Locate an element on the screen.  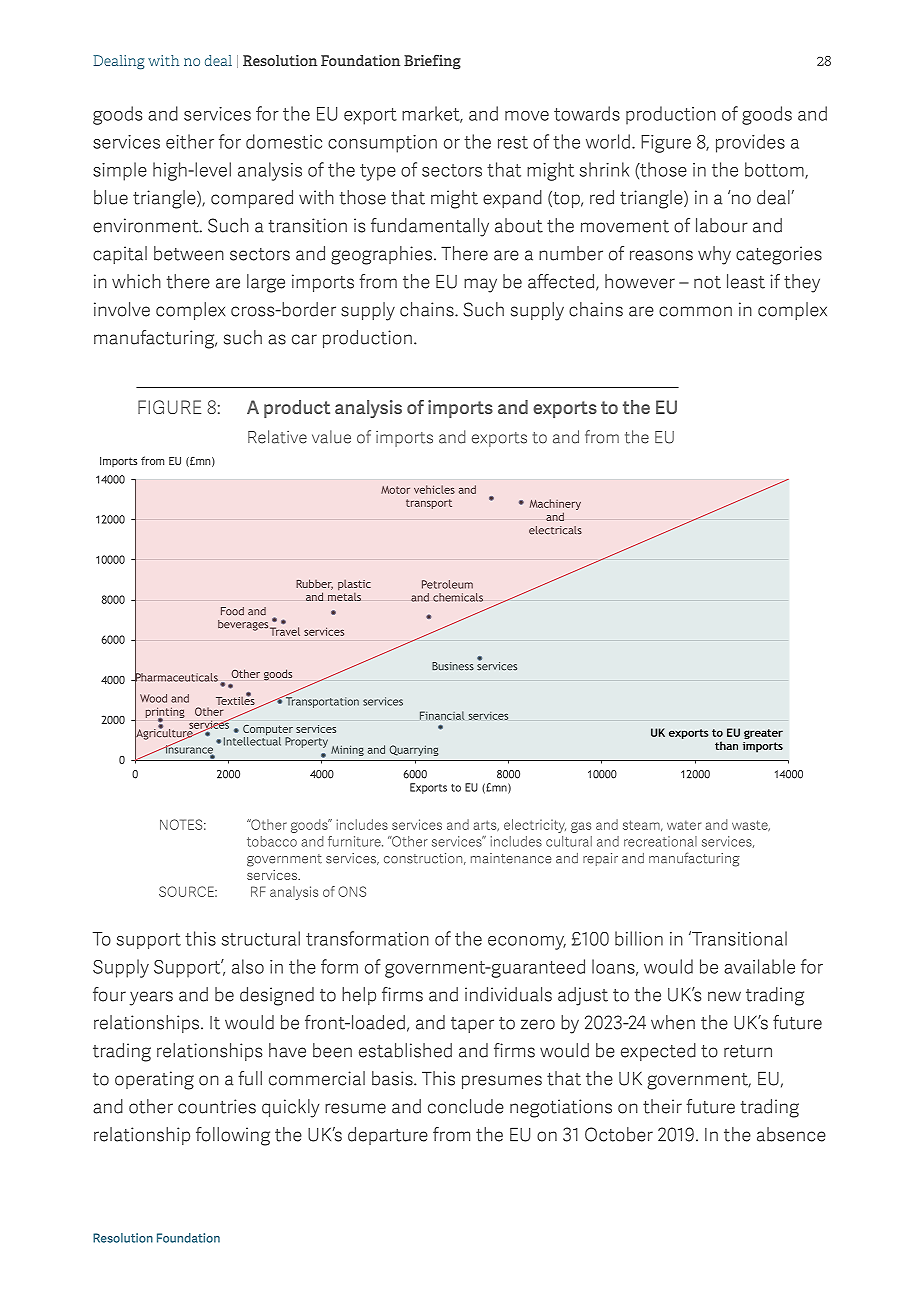
conclude is located at coordinates (466, 1106).
